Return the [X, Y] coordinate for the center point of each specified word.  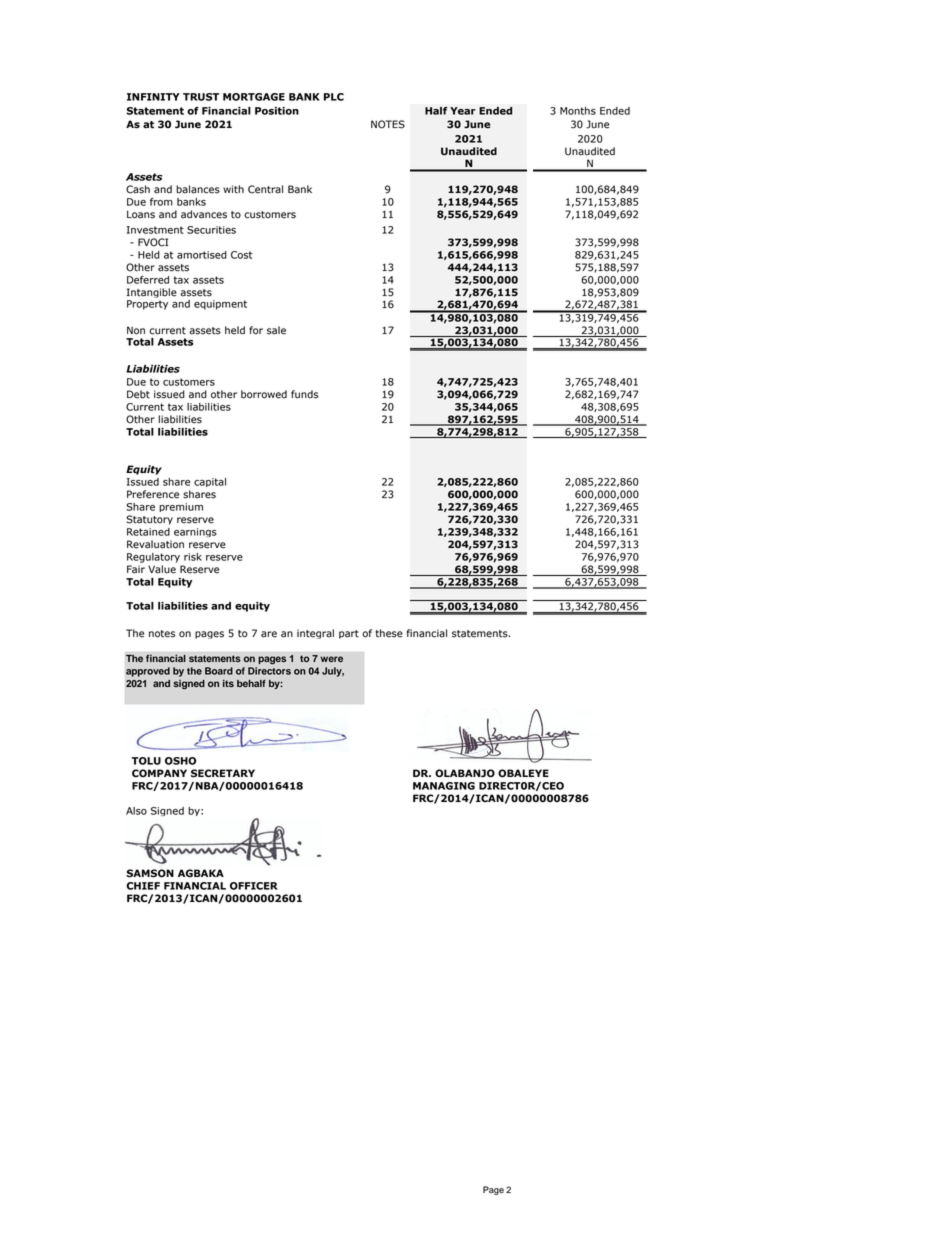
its [228, 683]
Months [578, 111]
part [349, 634]
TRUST [201, 97]
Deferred [148, 280]
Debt [138, 394]
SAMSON [150, 873]
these [389, 633]
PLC [334, 97]
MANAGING [444, 786]
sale [276, 330]
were [331, 659]
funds [304, 394]
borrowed [264, 394]
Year [463, 111]
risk [193, 557]
